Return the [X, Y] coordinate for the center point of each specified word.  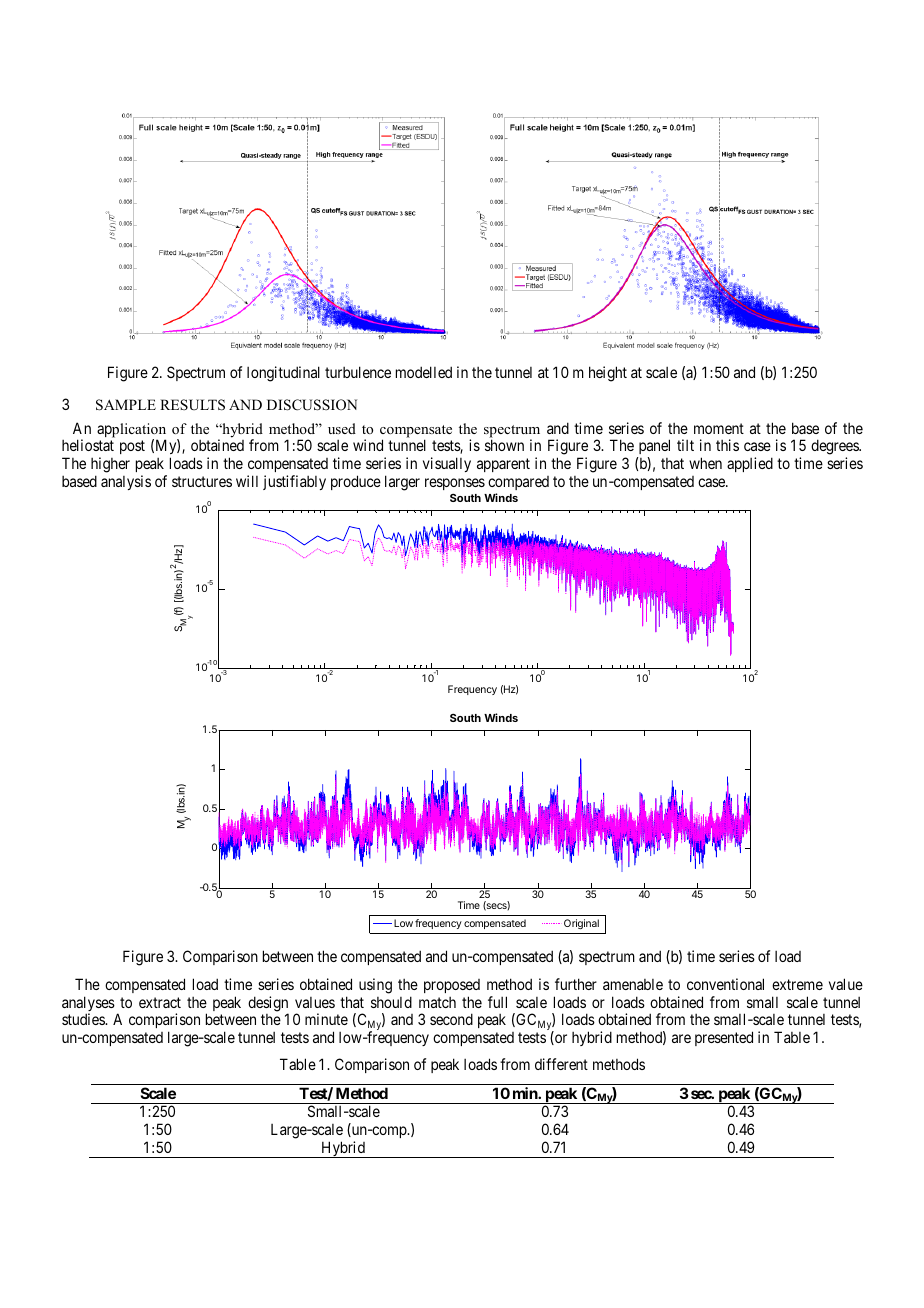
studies [84, 1019]
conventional [725, 984]
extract [160, 1002]
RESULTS [192, 405]
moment [719, 428]
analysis [126, 482]
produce [356, 482]
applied [750, 464]
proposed [452, 986]
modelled [424, 372]
